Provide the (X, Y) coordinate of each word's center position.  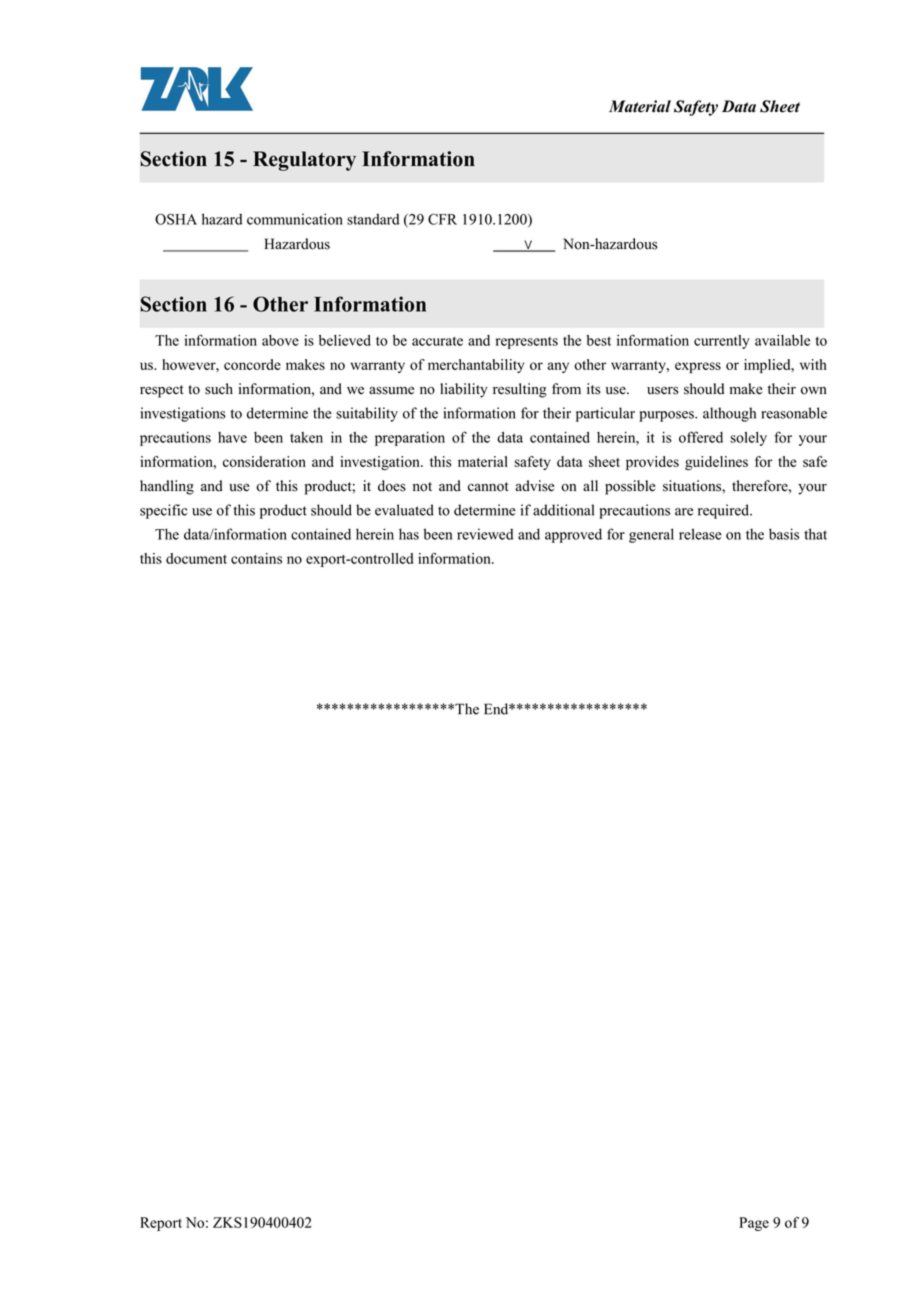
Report (161, 1224)
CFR (442, 219)
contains (256, 558)
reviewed (485, 534)
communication (295, 219)
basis (784, 534)
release (700, 534)
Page (754, 1224)
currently (722, 342)
